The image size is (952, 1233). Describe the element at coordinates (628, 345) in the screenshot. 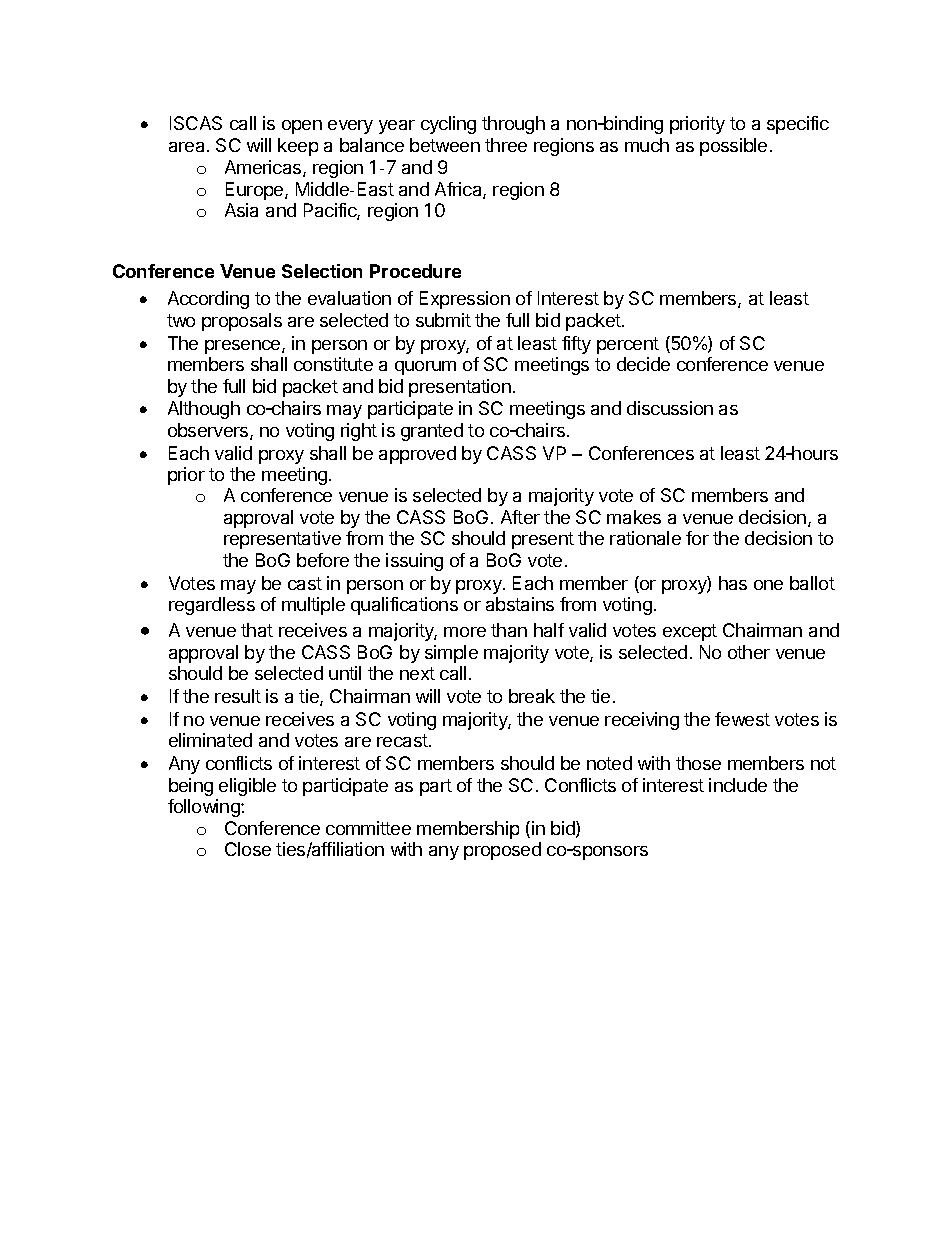

I see `percent` at that location.
